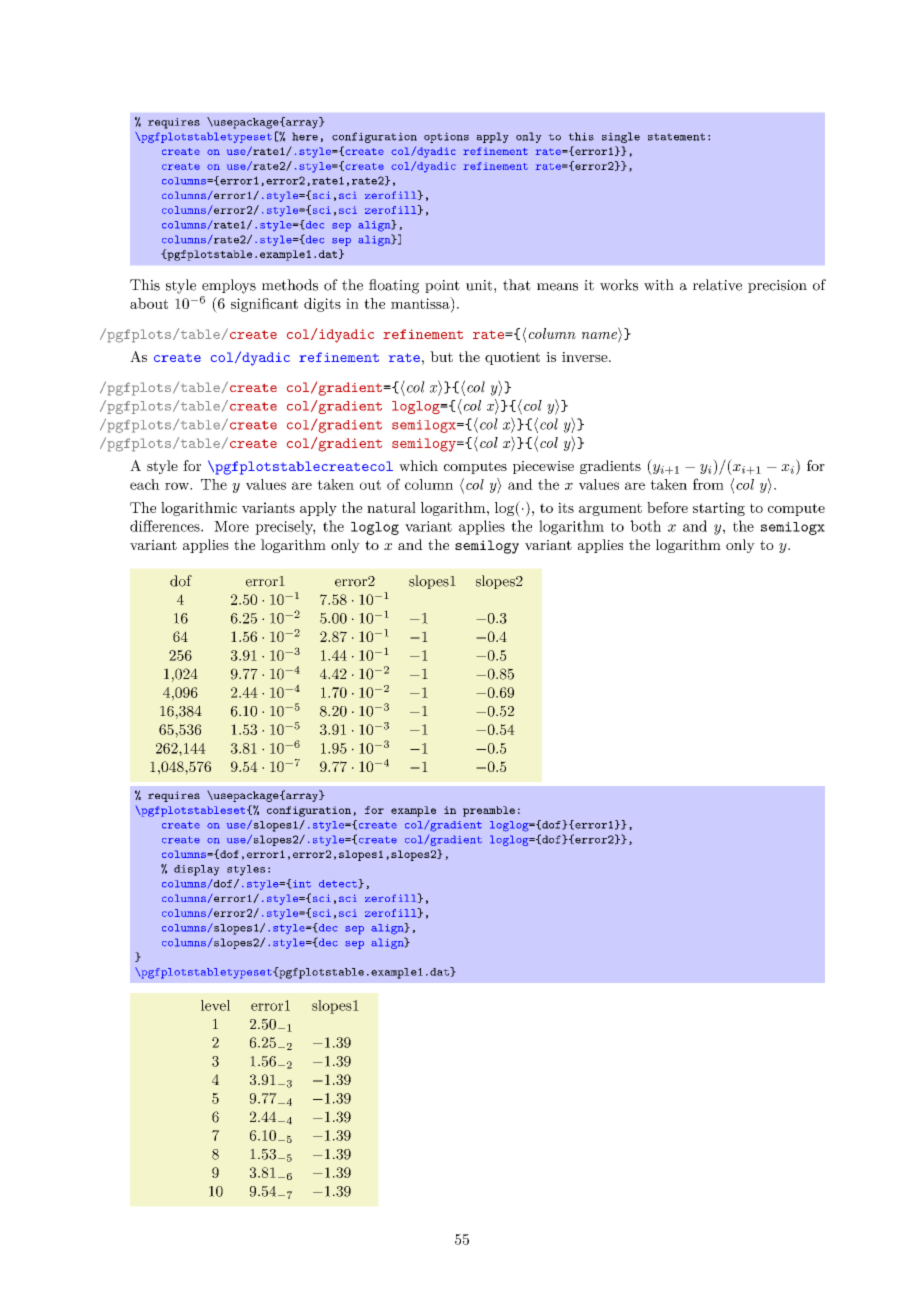  Describe the element at coordinates (197, 870) in the screenshot. I see `display` at that location.
